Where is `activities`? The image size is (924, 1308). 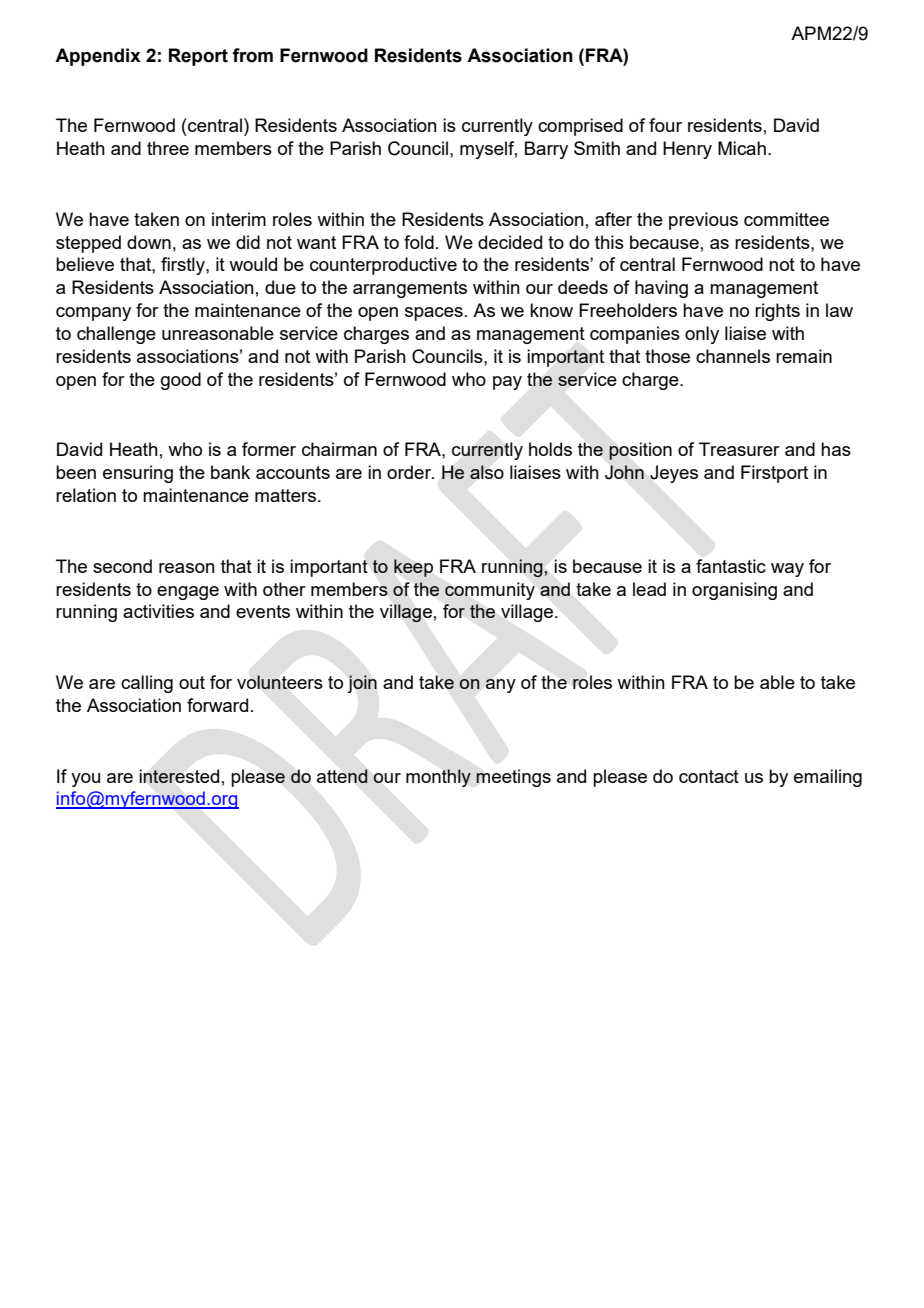 activities is located at coordinates (158, 611).
